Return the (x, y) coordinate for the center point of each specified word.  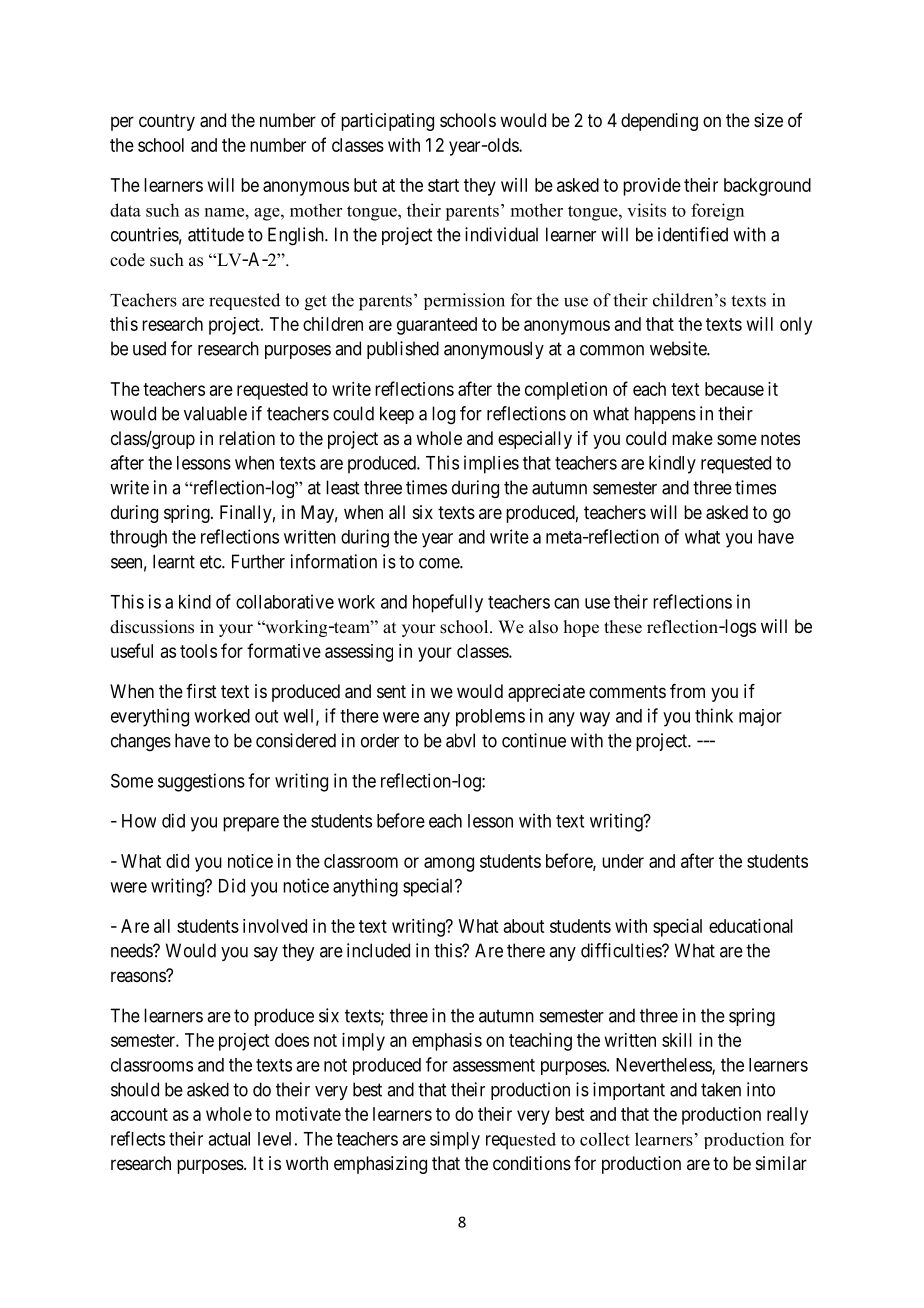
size (768, 120)
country (167, 122)
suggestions (201, 782)
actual (229, 1139)
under (623, 861)
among (449, 864)
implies (491, 464)
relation (247, 438)
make (692, 438)
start (443, 185)
